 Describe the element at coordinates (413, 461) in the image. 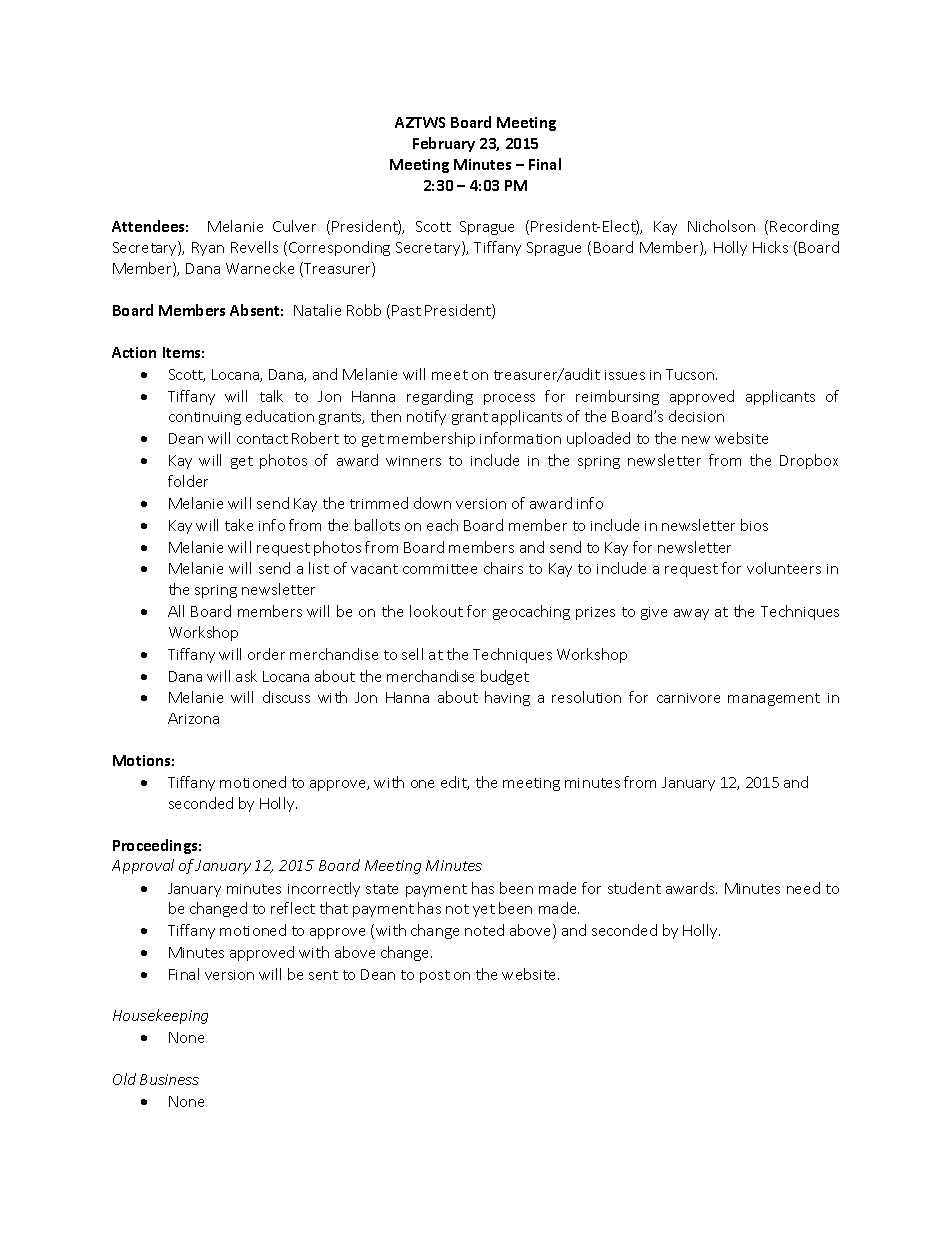

I see `winners` at that location.
